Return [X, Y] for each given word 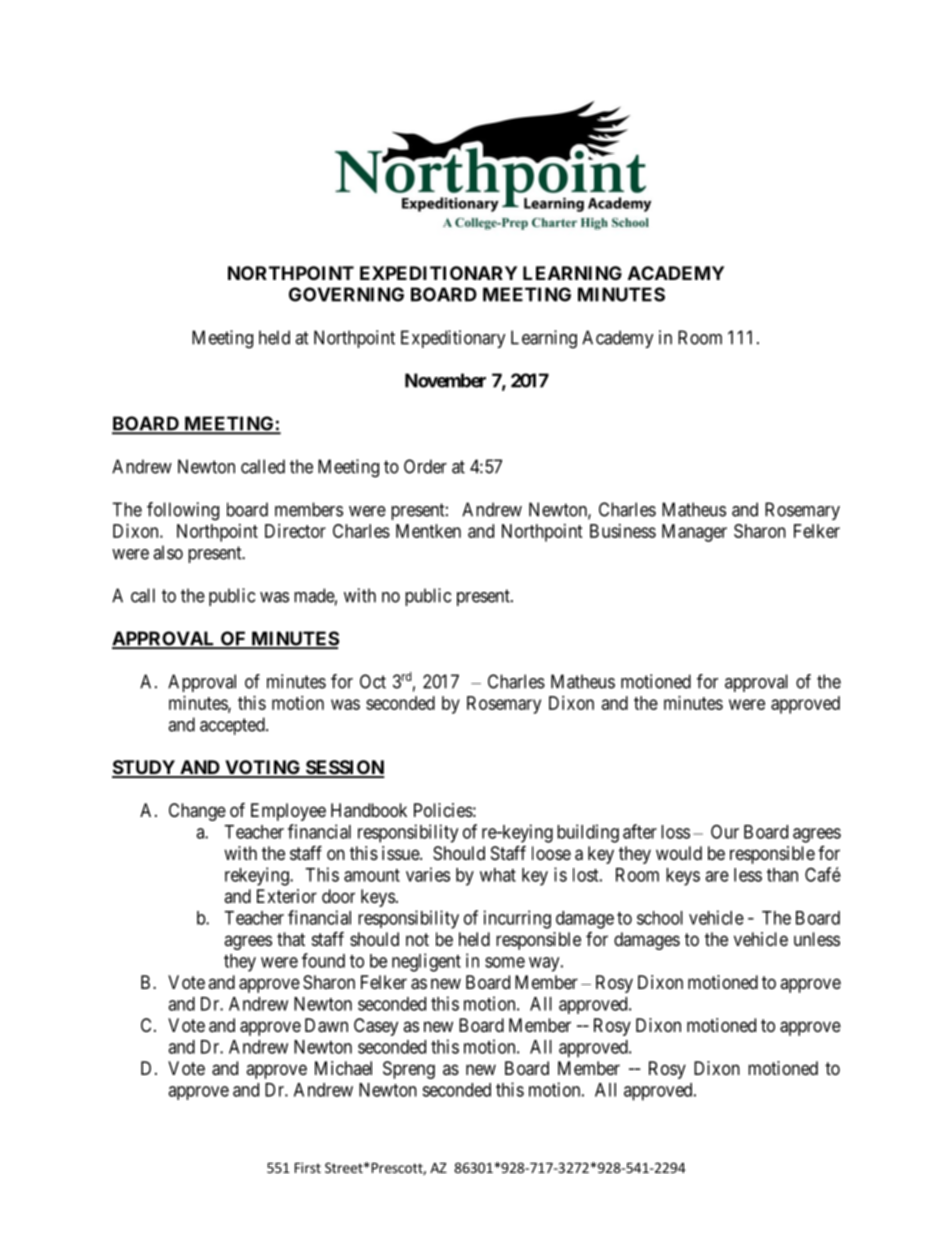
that [291, 939]
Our [725, 831]
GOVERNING [346, 294]
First [308, 1167]
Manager [694, 533]
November [445, 380]
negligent [426, 962]
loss [675, 832]
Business [623, 531]
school [660, 918]
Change [197, 812]
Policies [443, 810]
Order [425, 466]
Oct [373, 681]
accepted [233, 726]
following [183, 511]
